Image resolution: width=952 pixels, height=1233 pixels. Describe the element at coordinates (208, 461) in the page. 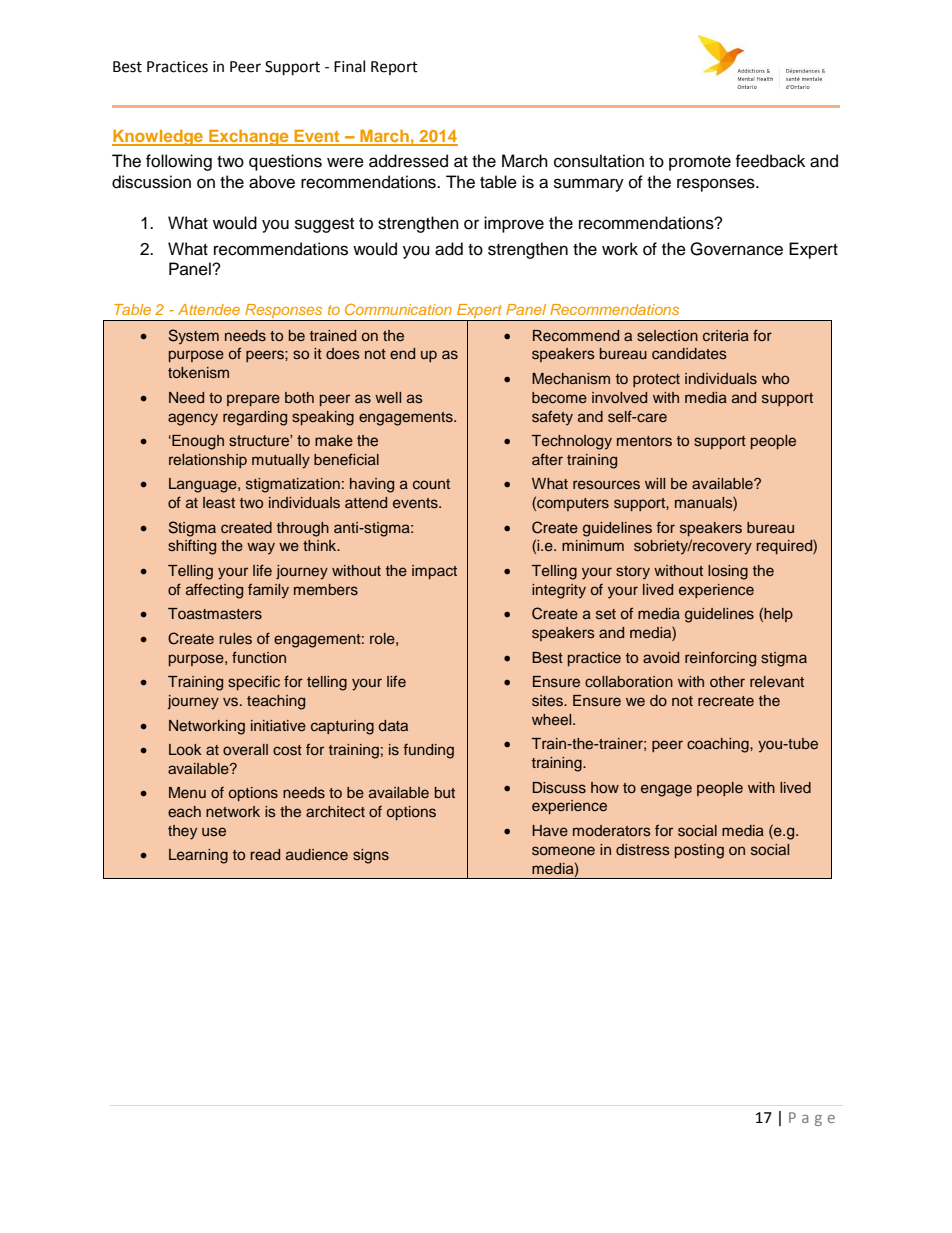

I see `relationship` at that location.
